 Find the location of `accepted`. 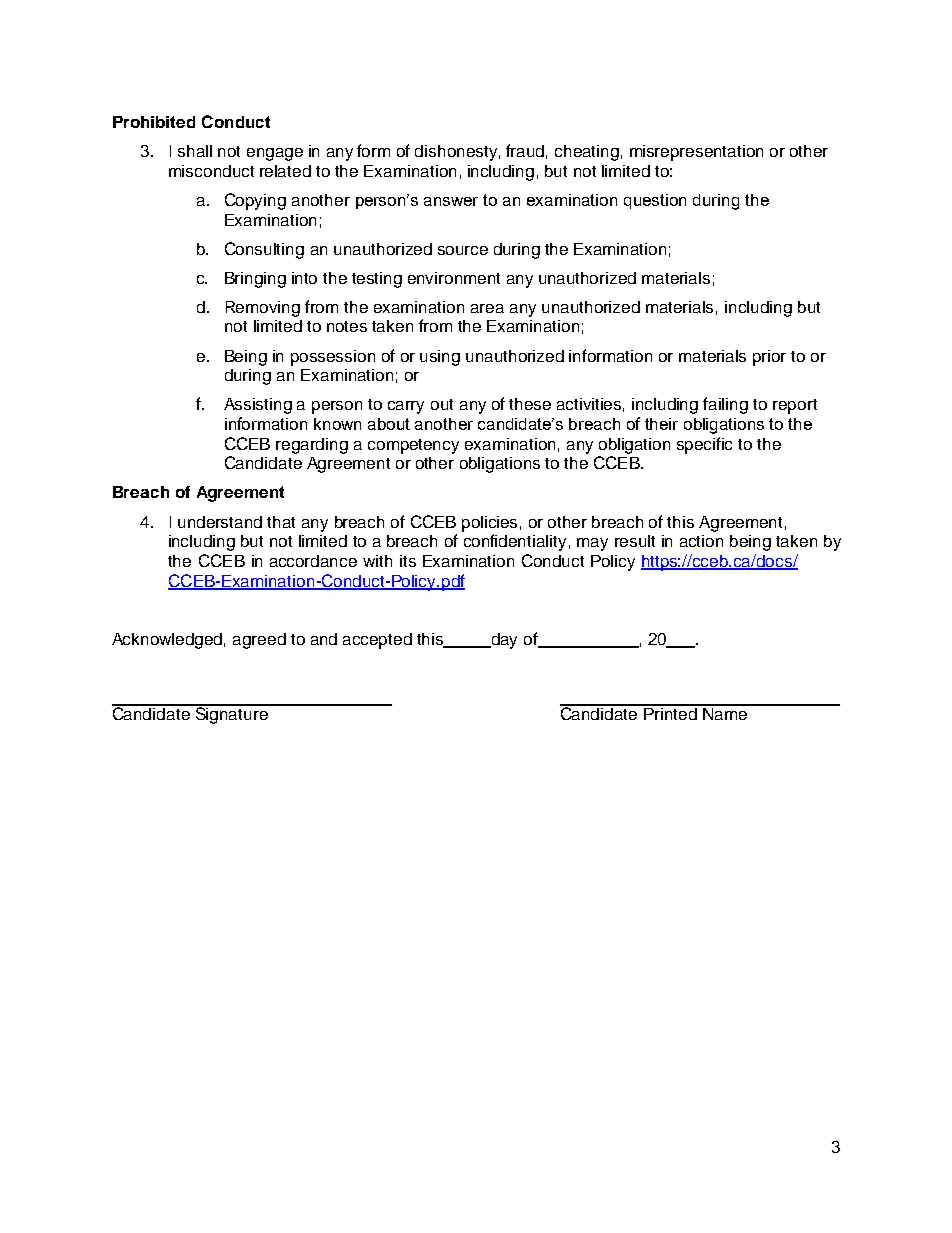

accepted is located at coordinates (377, 641).
